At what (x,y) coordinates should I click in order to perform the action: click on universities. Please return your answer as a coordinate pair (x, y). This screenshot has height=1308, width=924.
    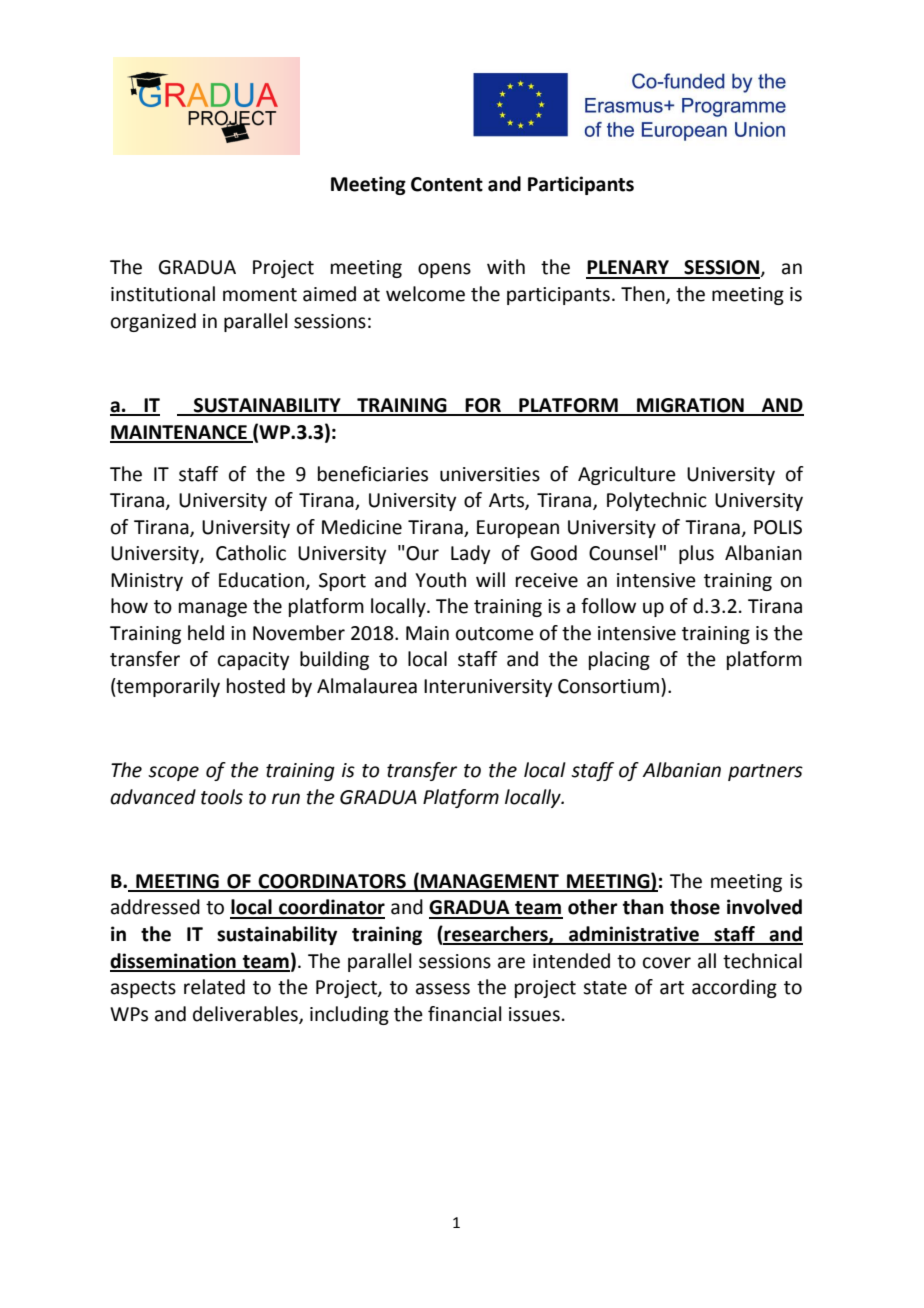
    Looking at the image, I should click on (490, 474).
